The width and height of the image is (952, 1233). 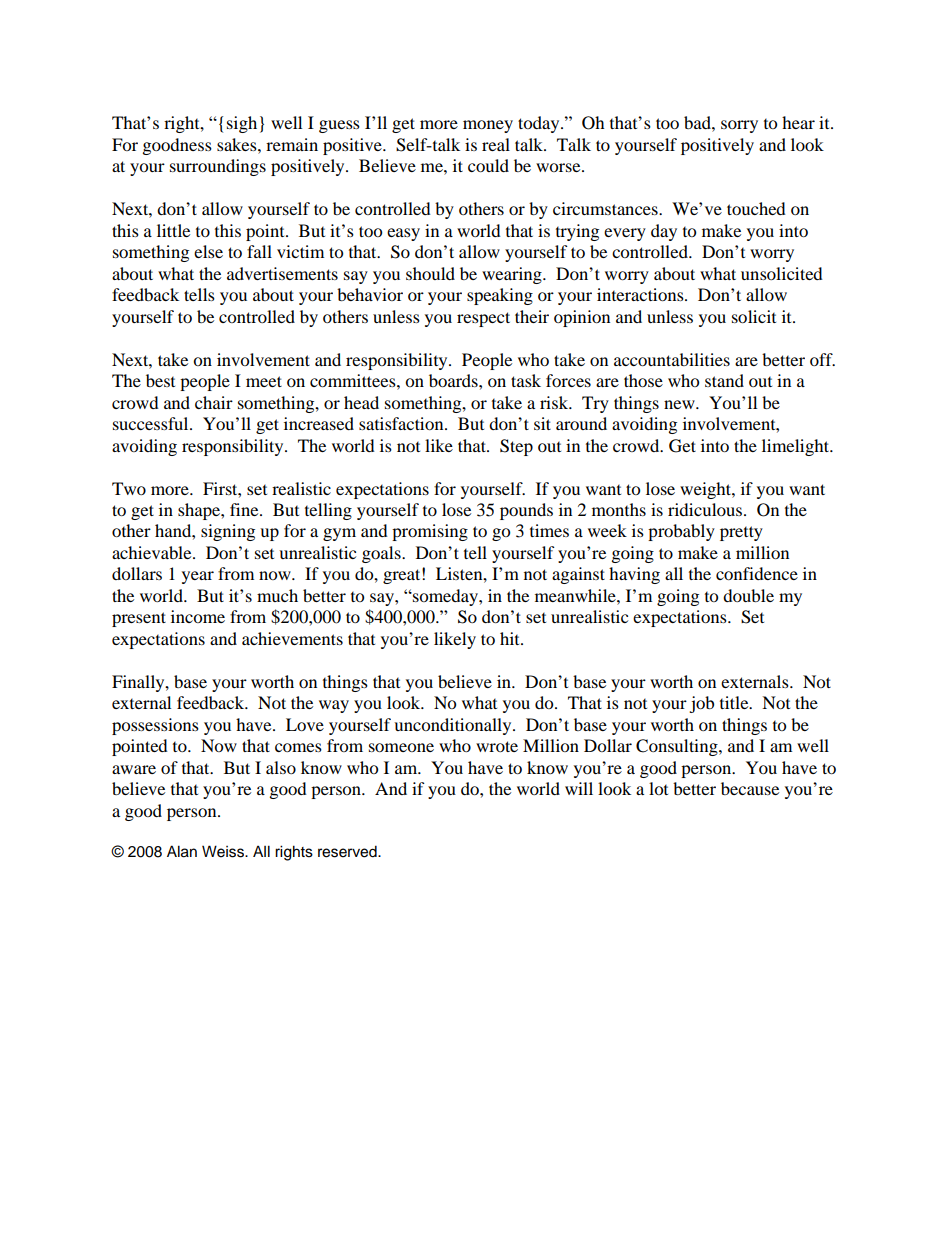 I want to click on advertisements, so click(x=282, y=273).
